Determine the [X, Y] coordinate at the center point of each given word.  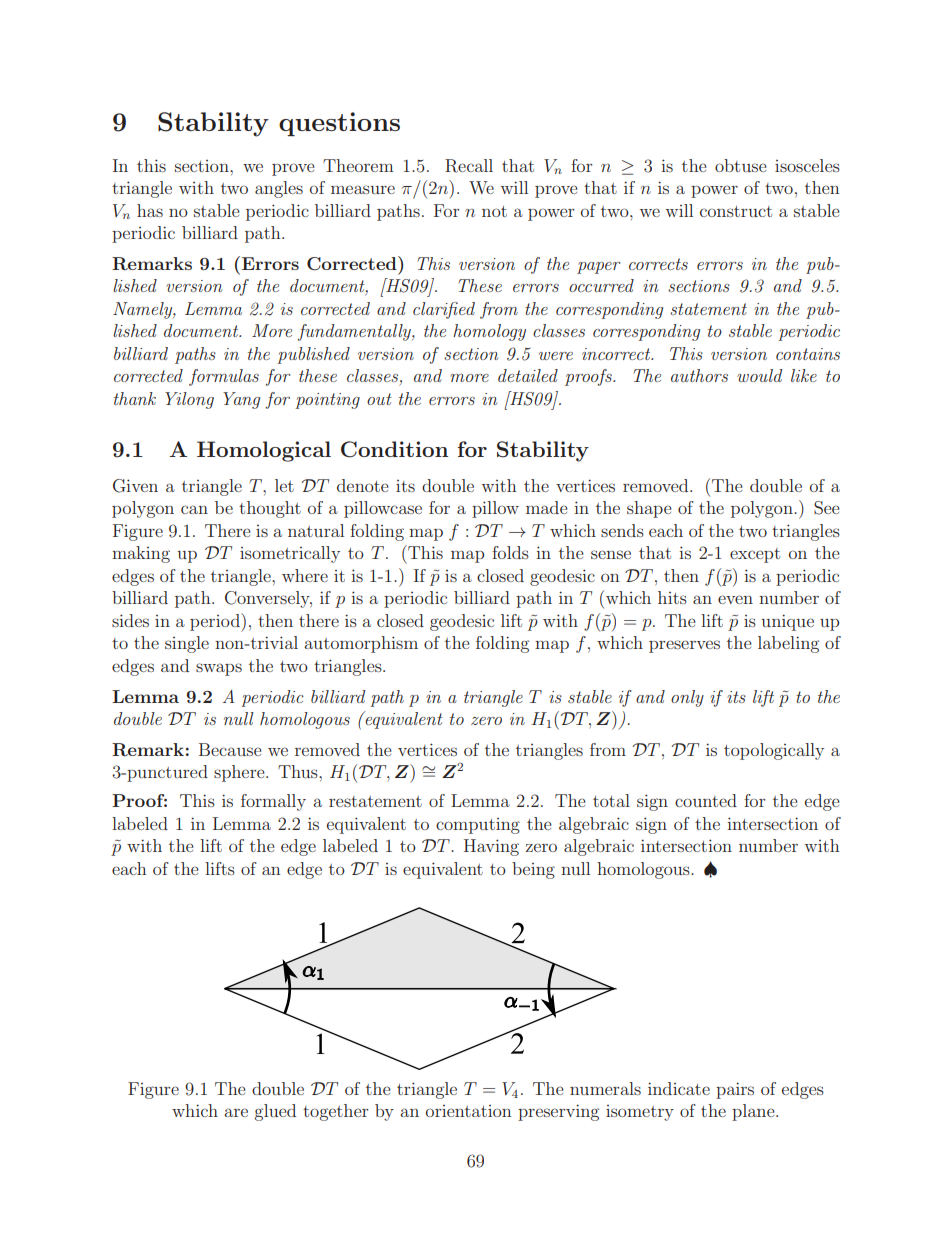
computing [478, 826]
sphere [240, 773]
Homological [264, 451]
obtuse [741, 165]
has [150, 210]
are [236, 1112]
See [827, 508]
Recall [469, 166]
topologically [774, 751]
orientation [469, 1111]
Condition [394, 449]
